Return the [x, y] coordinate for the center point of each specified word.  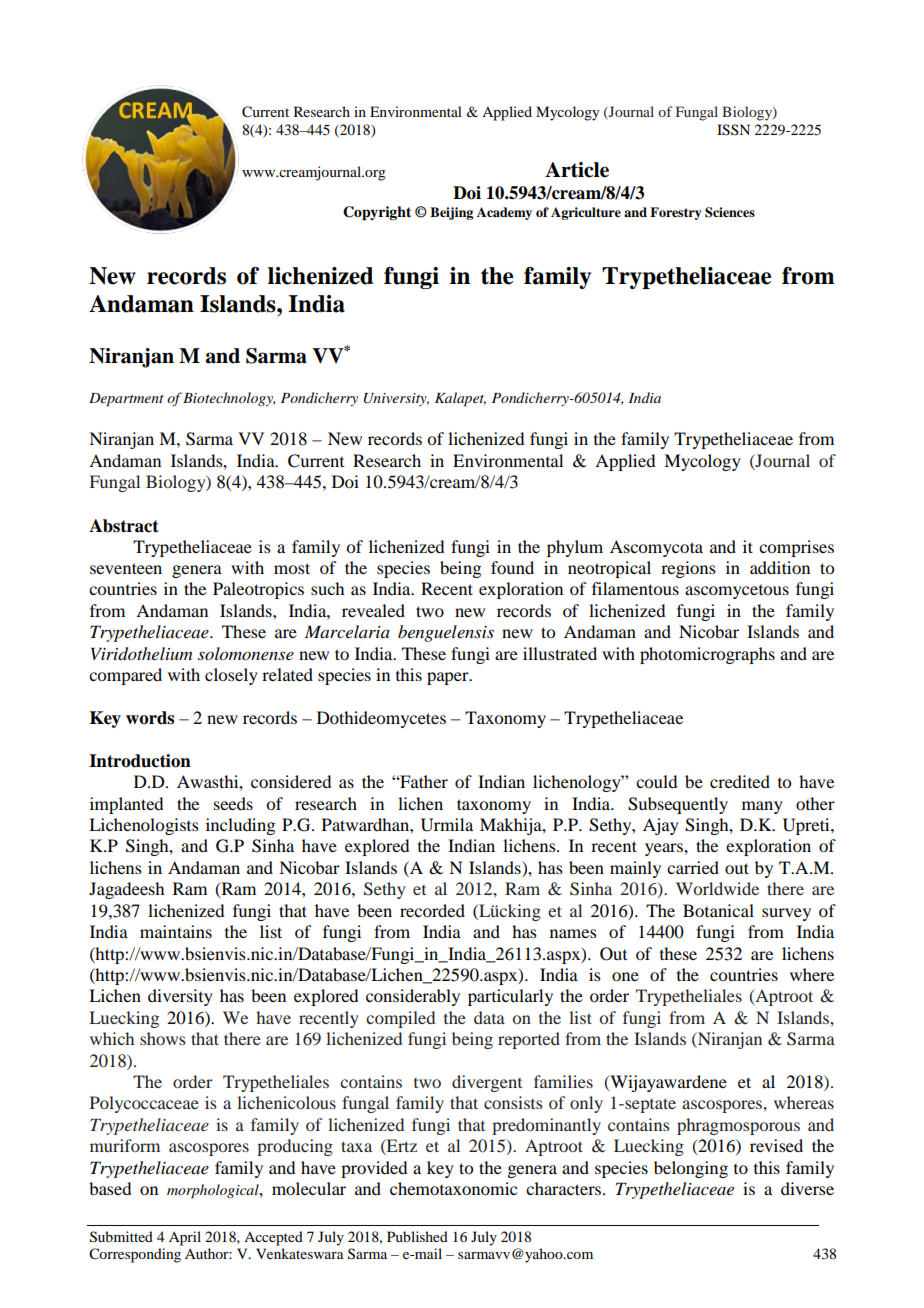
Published [417, 1236]
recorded [432, 910]
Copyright [377, 213]
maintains [176, 931]
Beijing [451, 213]
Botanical [718, 910]
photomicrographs [707, 655]
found [512, 567]
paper [449, 678]
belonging [691, 1169]
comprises [796, 548]
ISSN [733, 130]
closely [231, 676]
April [185, 1238]
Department [126, 400]
